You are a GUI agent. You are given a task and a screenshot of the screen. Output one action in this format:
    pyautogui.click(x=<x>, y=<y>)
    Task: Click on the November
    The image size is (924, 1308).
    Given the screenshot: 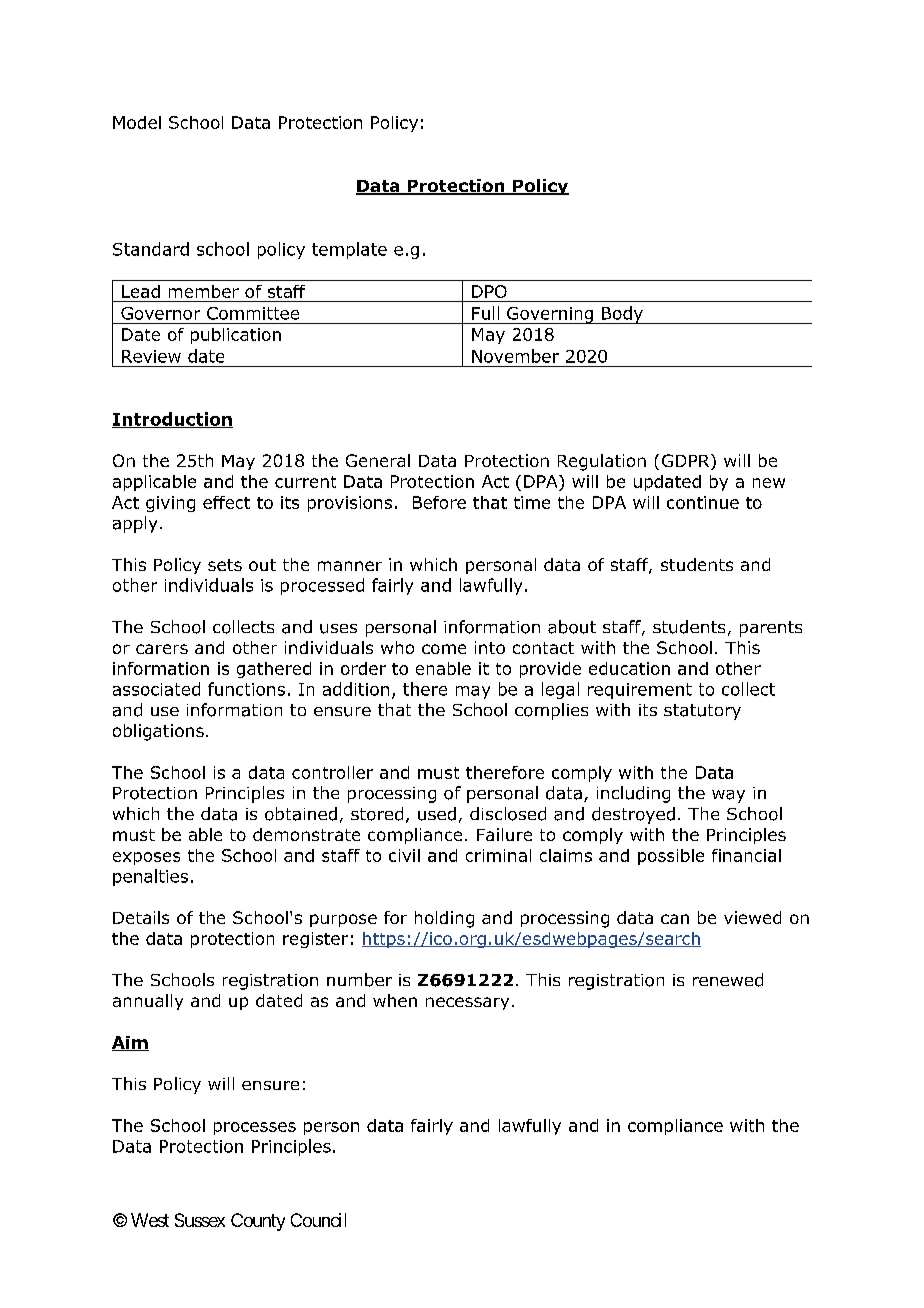 What is the action you would take?
    pyautogui.click(x=515, y=356)
